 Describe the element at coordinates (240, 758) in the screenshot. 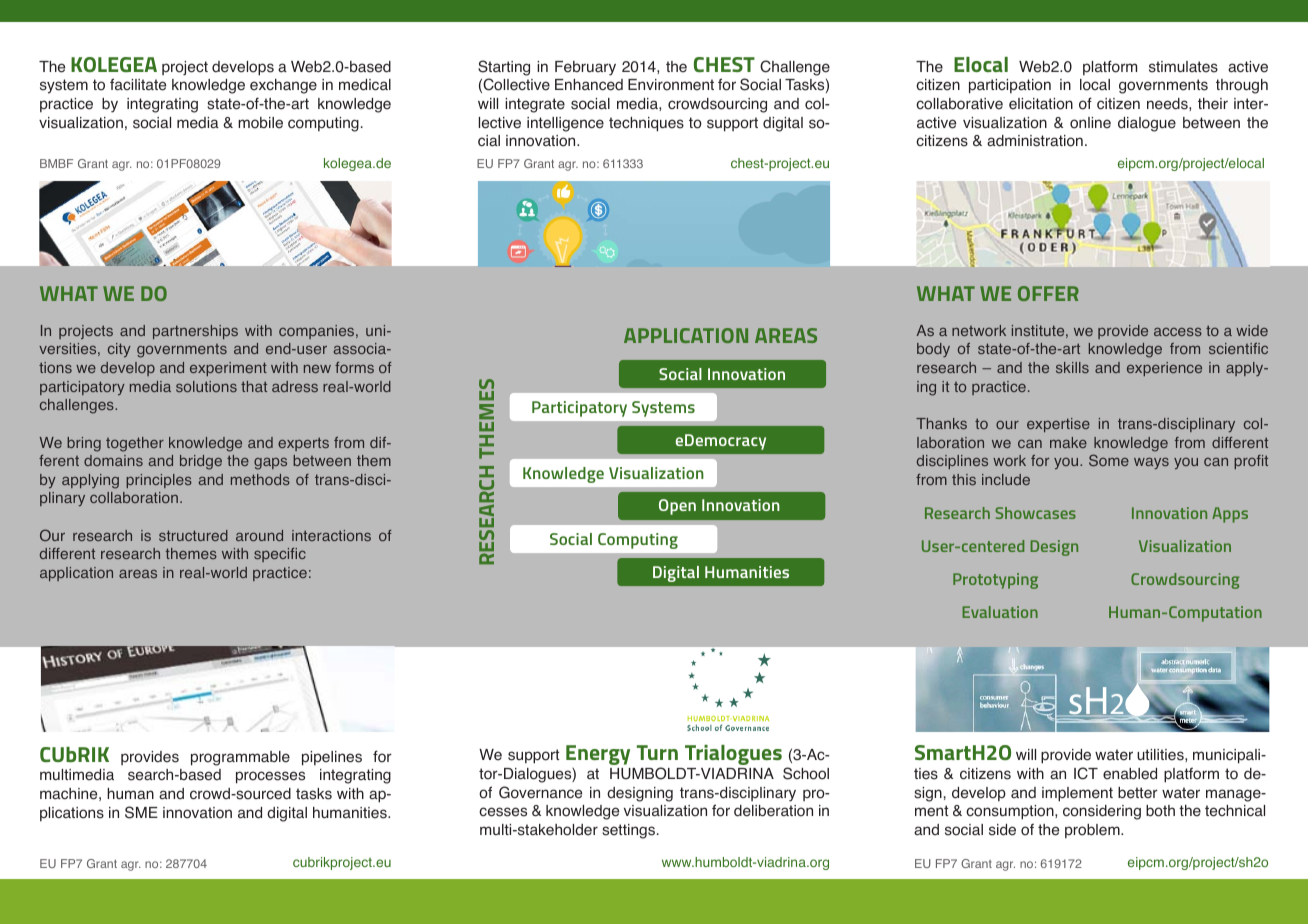

I see `programmable` at that location.
